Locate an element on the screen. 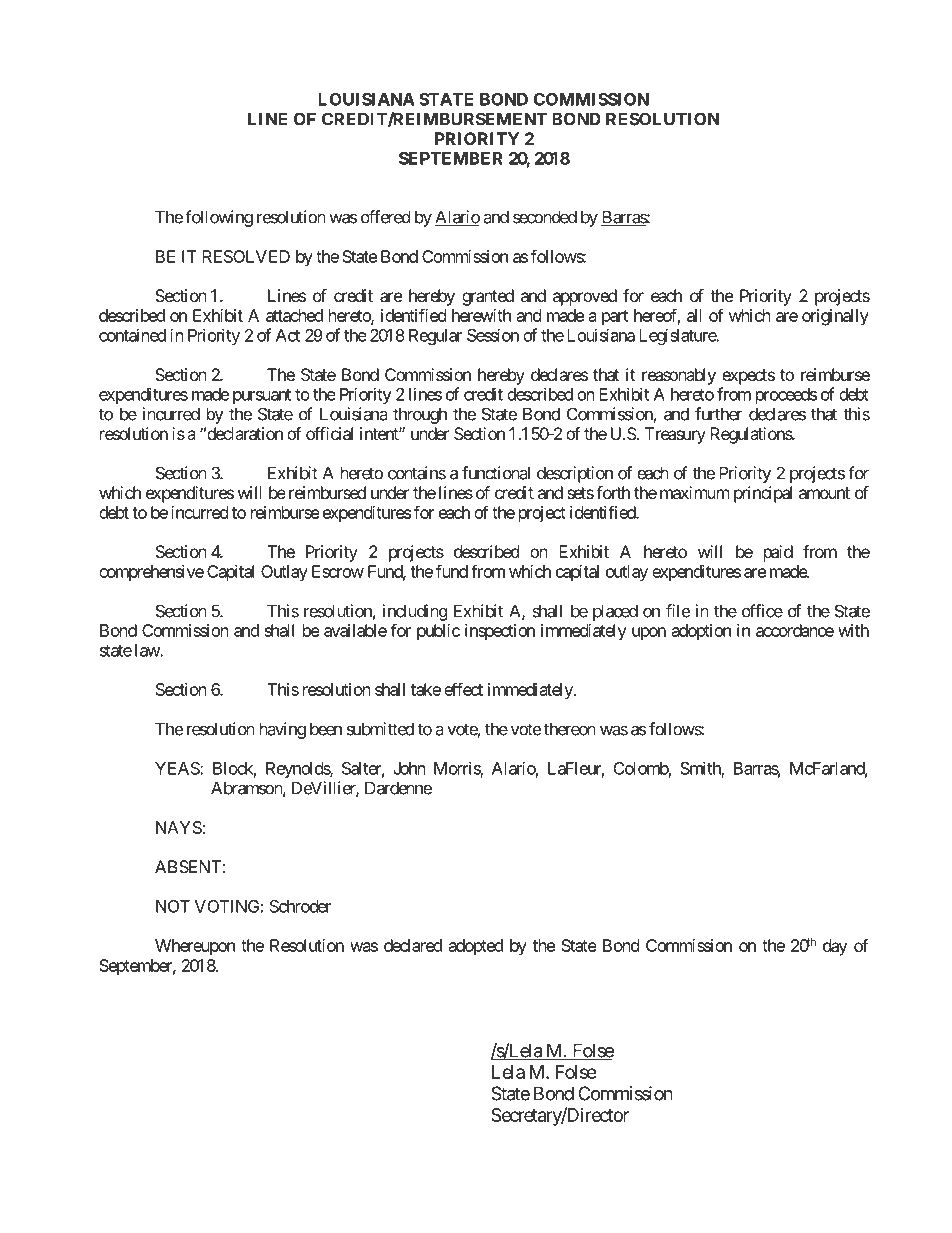  including is located at coordinates (415, 612).
